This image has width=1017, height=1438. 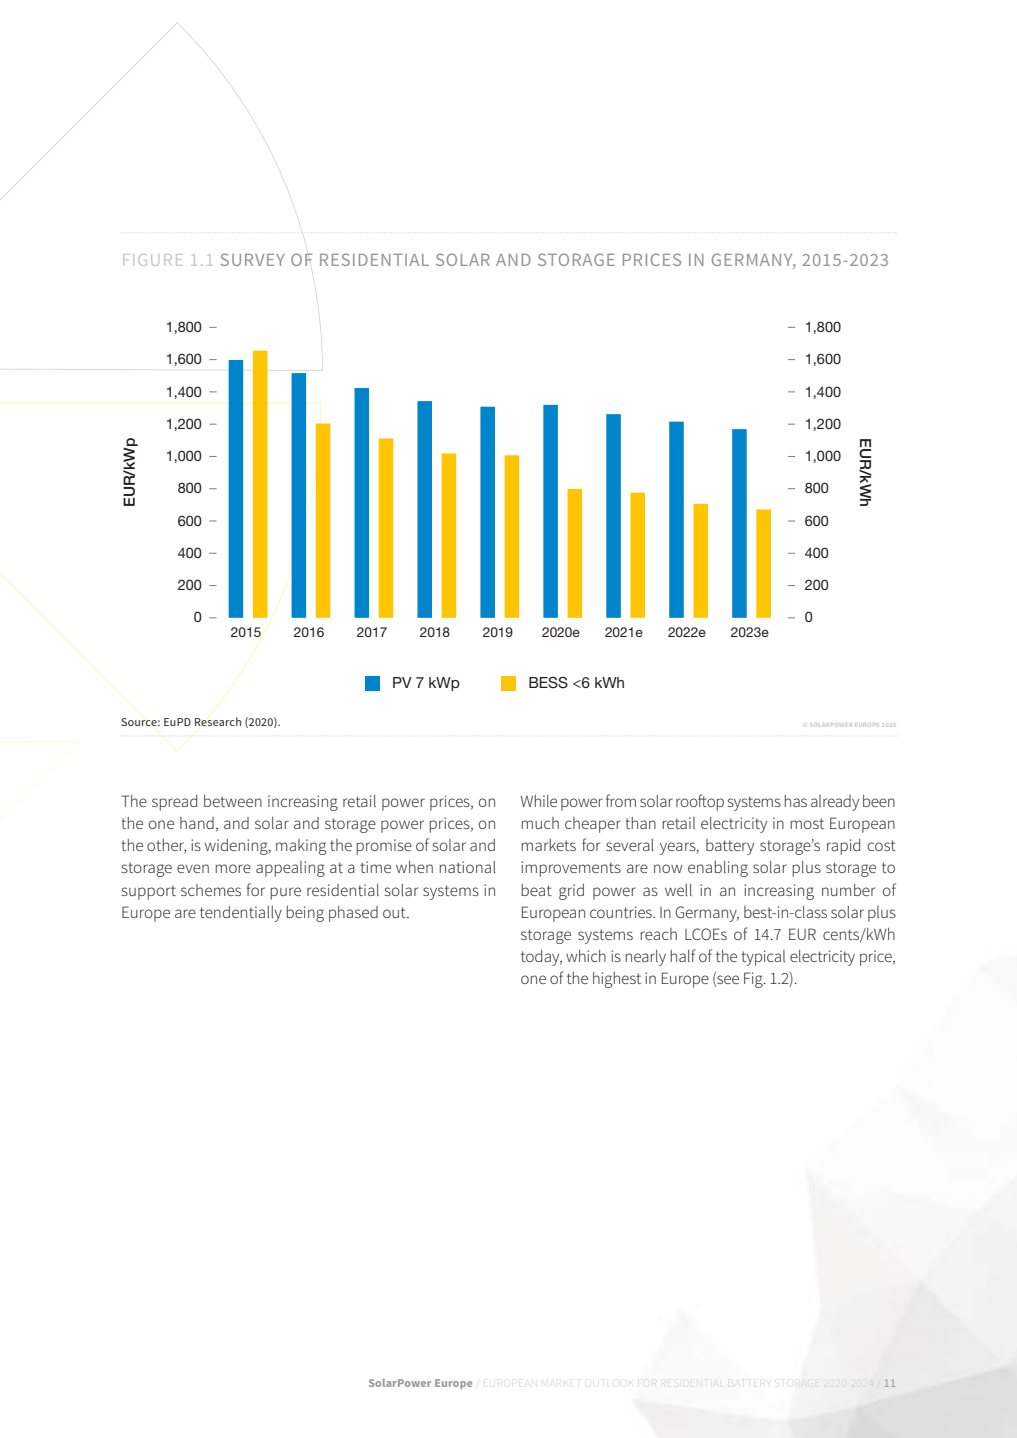 What do you see at coordinates (621, 800) in the image?
I see `from` at bounding box center [621, 800].
